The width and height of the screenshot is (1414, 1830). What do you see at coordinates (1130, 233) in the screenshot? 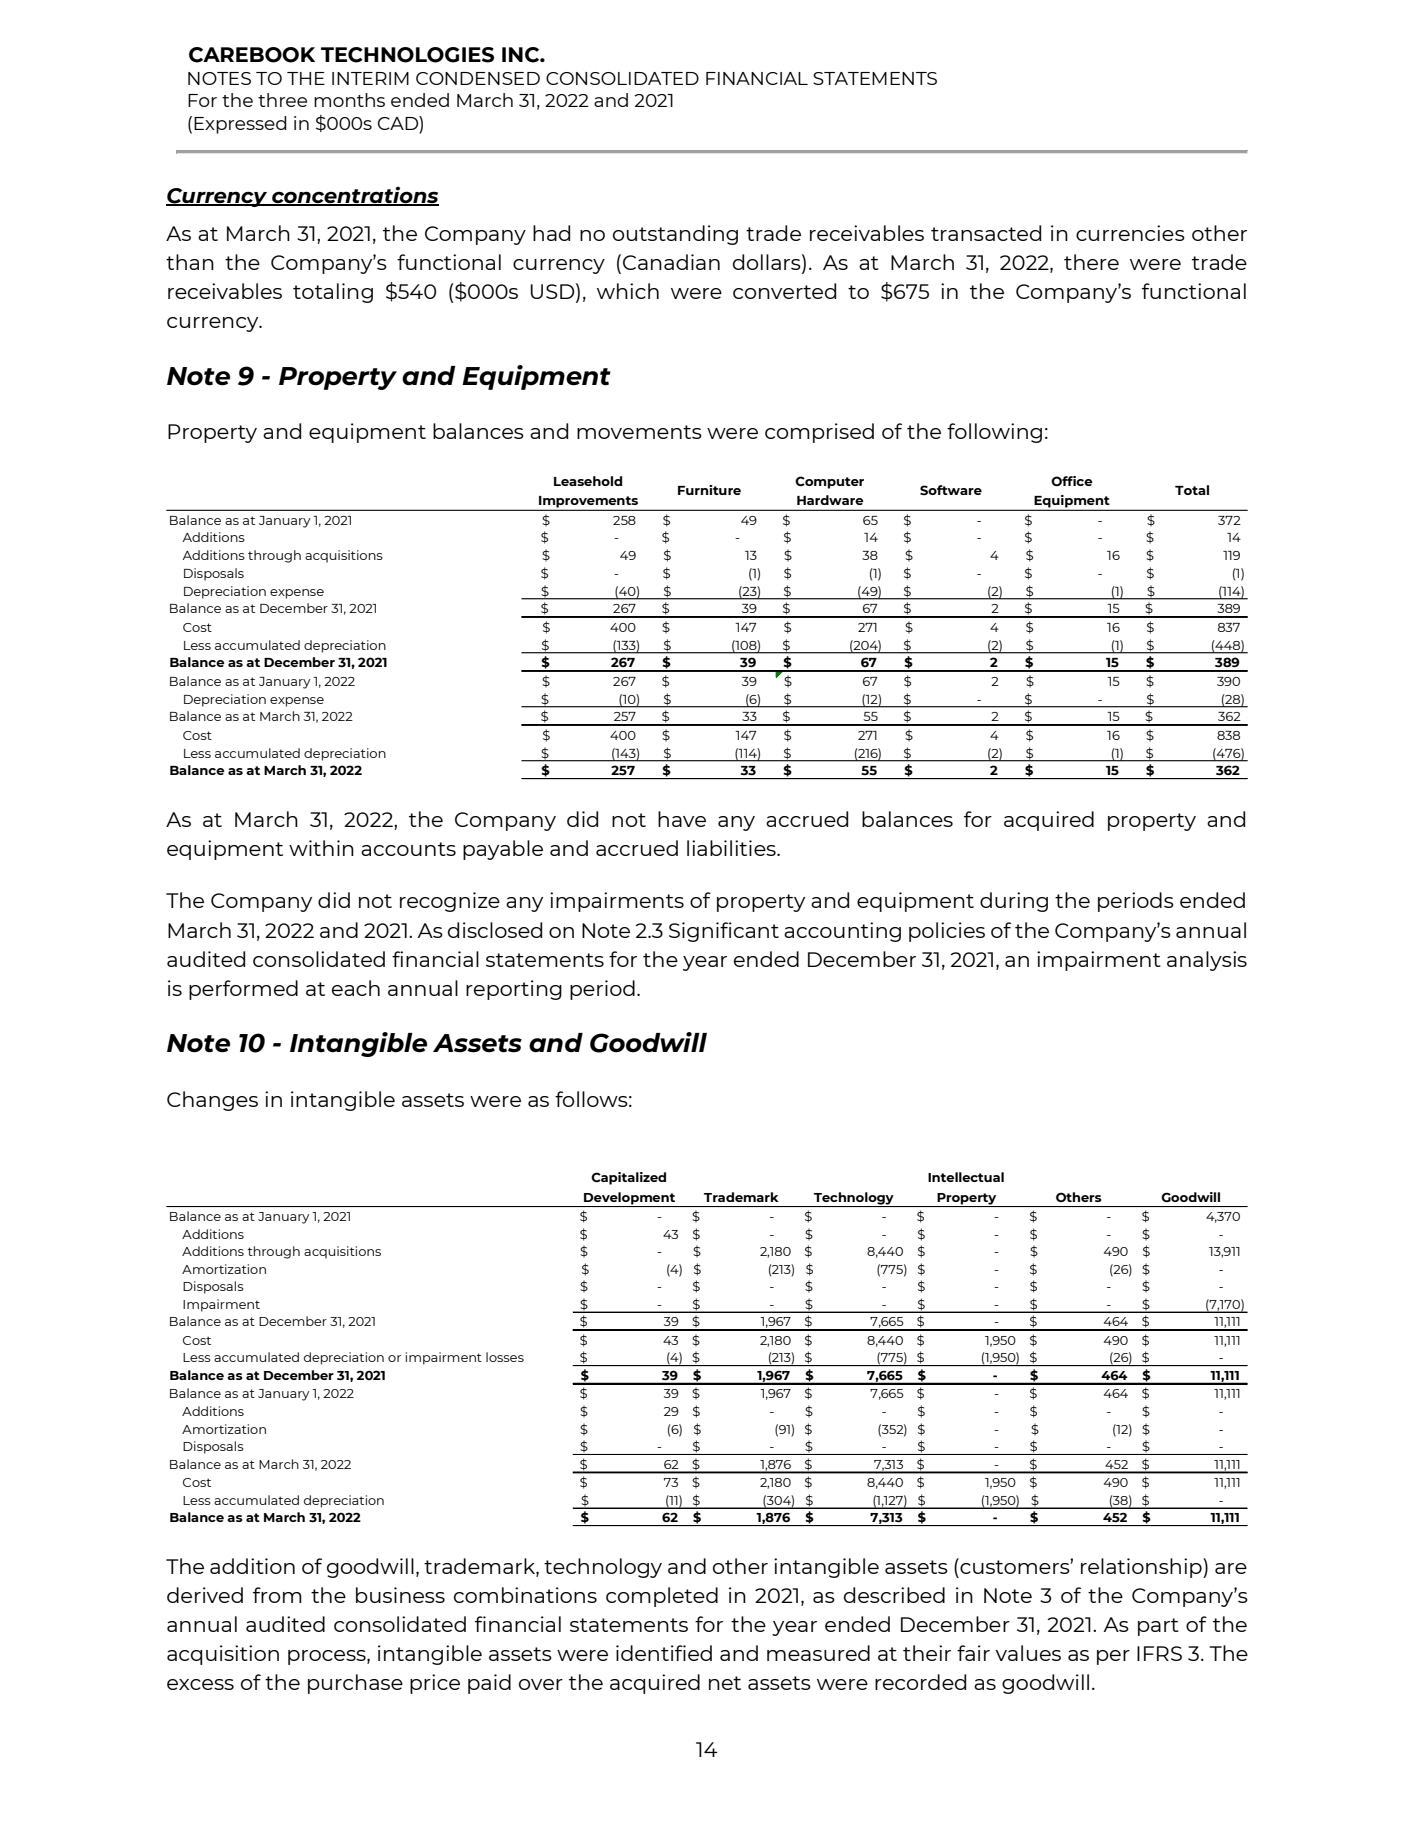
I see `currencies` at bounding box center [1130, 233].
